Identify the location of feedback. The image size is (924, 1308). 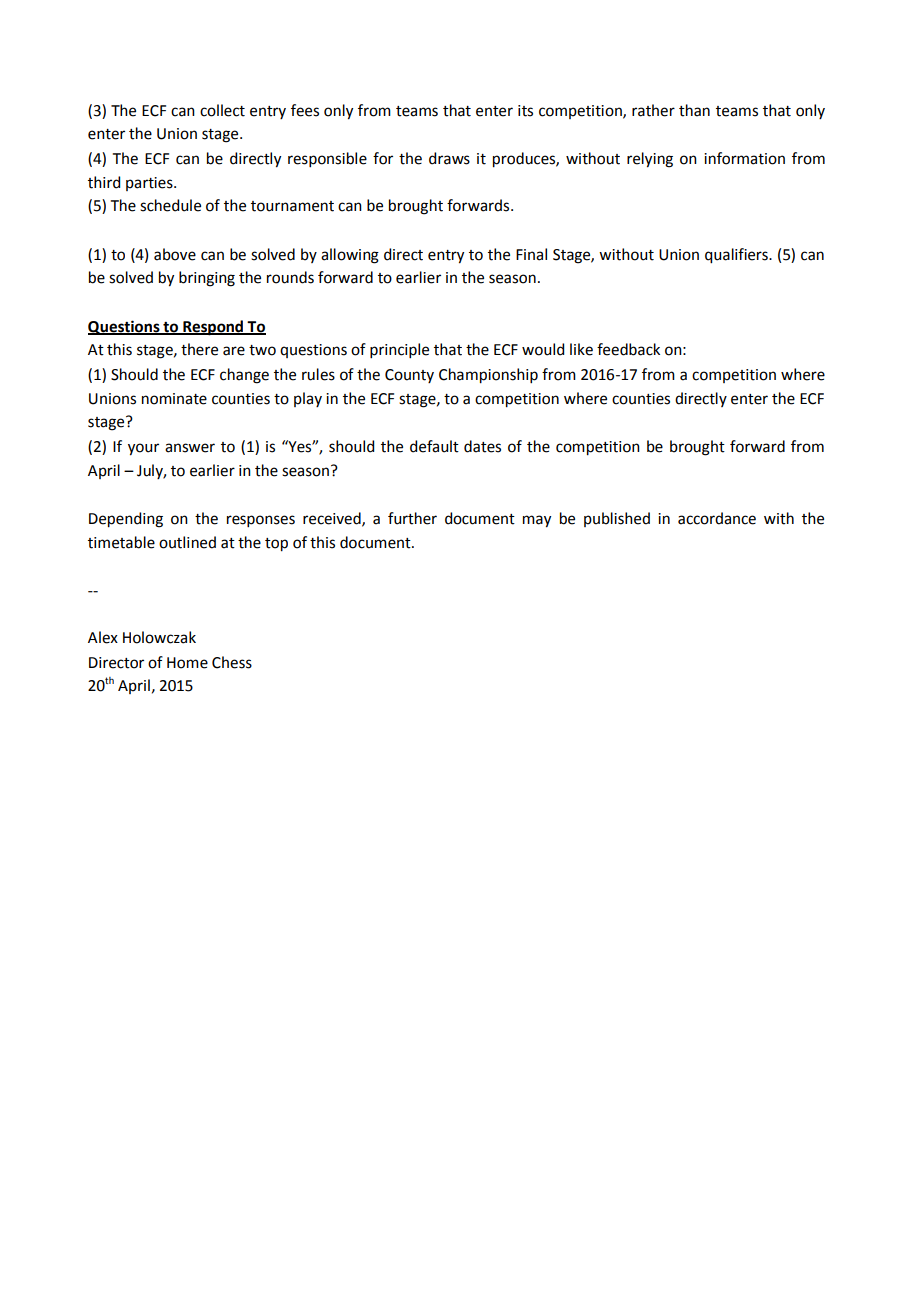
(628, 349).
